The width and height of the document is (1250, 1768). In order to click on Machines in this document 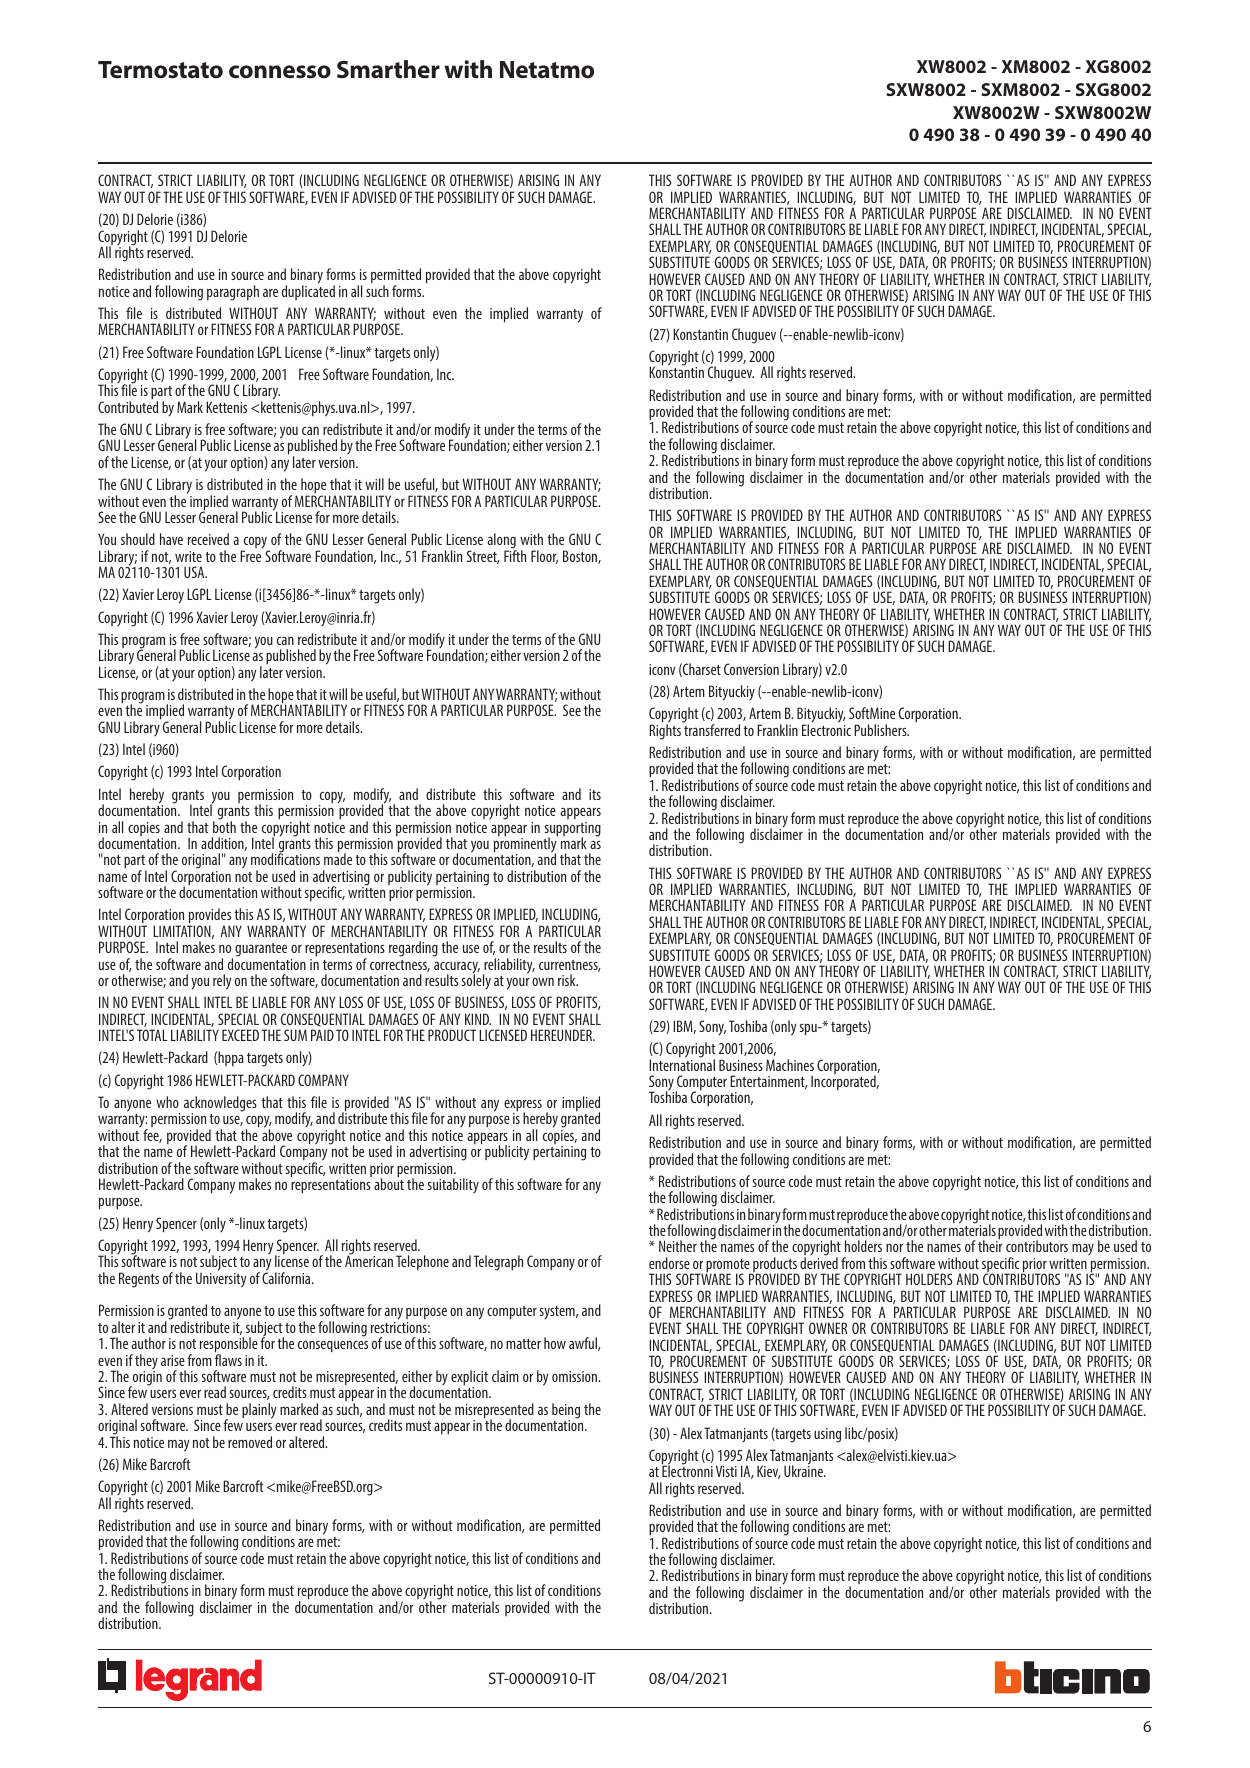, I will do `click(790, 1065)`.
